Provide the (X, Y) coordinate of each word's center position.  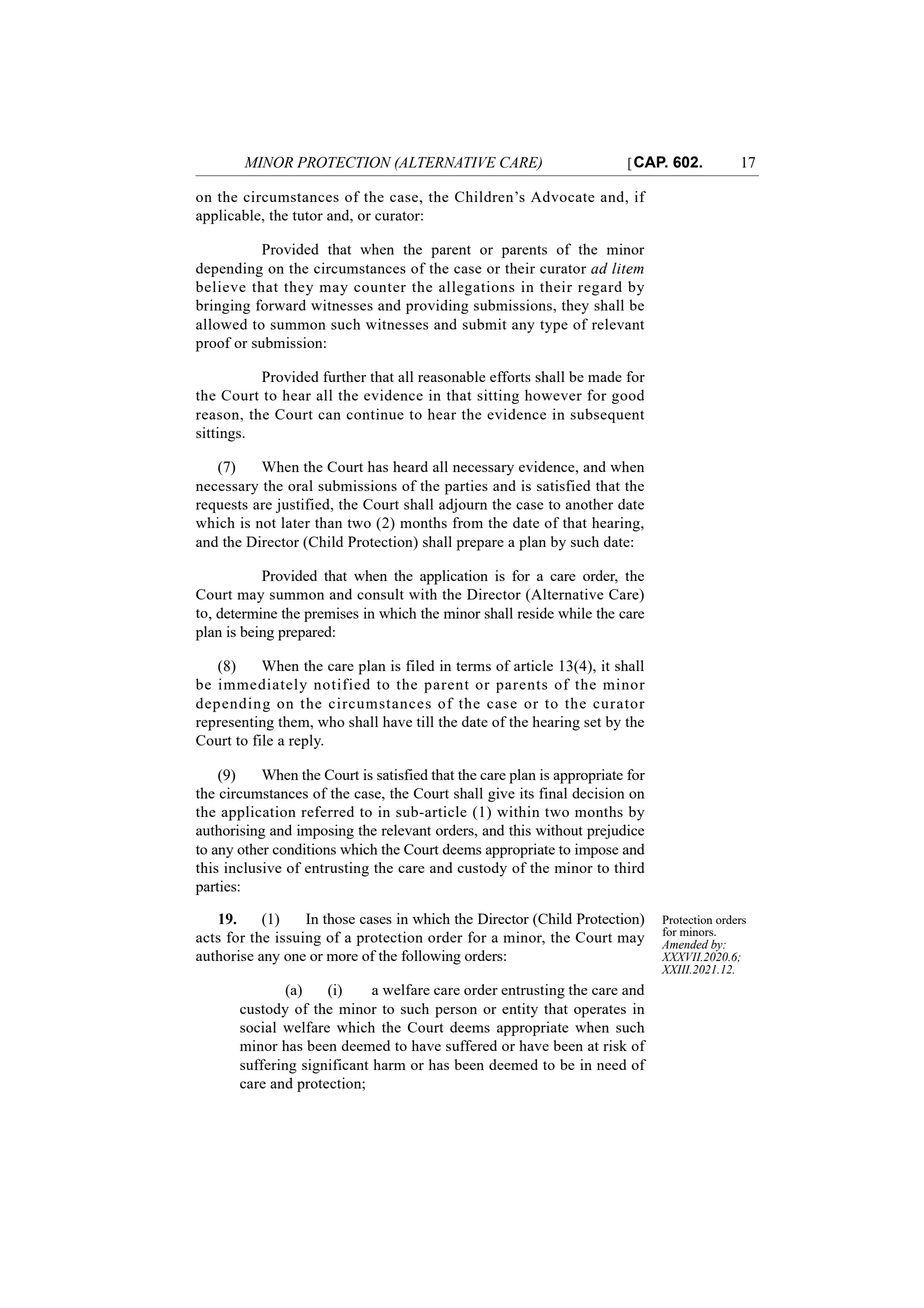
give (501, 794)
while (575, 613)
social (258, 1027)
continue (375, 414)
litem (628, 268)
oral (300, 485)
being (257, 633)
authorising (230, 831)
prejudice (615, 831)
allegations (476, 288)
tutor (308, 216)
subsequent (607, 415)
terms (473, 666)
